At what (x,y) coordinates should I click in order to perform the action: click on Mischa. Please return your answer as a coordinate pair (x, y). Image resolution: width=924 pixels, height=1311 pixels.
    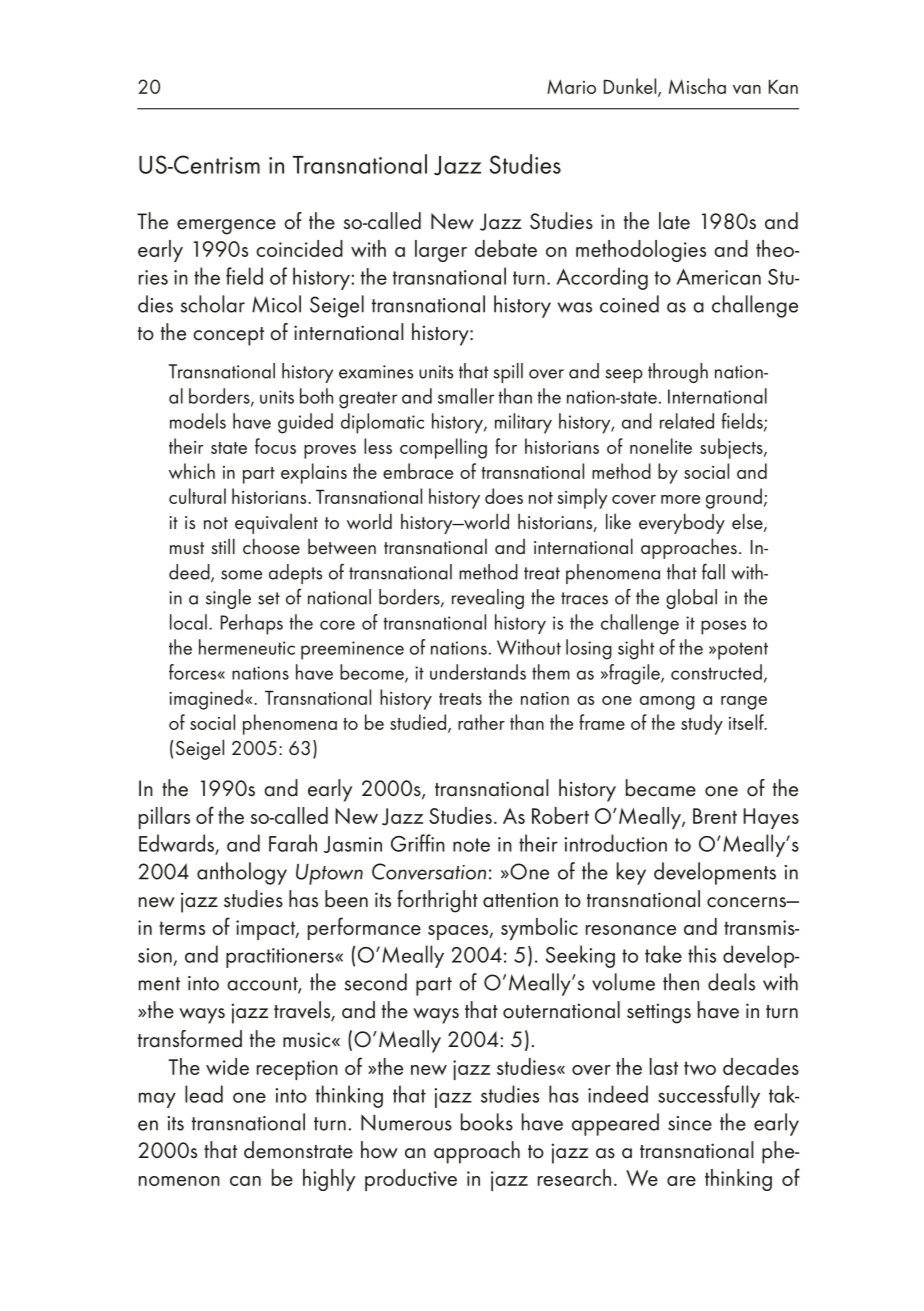
    Looking at the image, I should click on (697, 86).
